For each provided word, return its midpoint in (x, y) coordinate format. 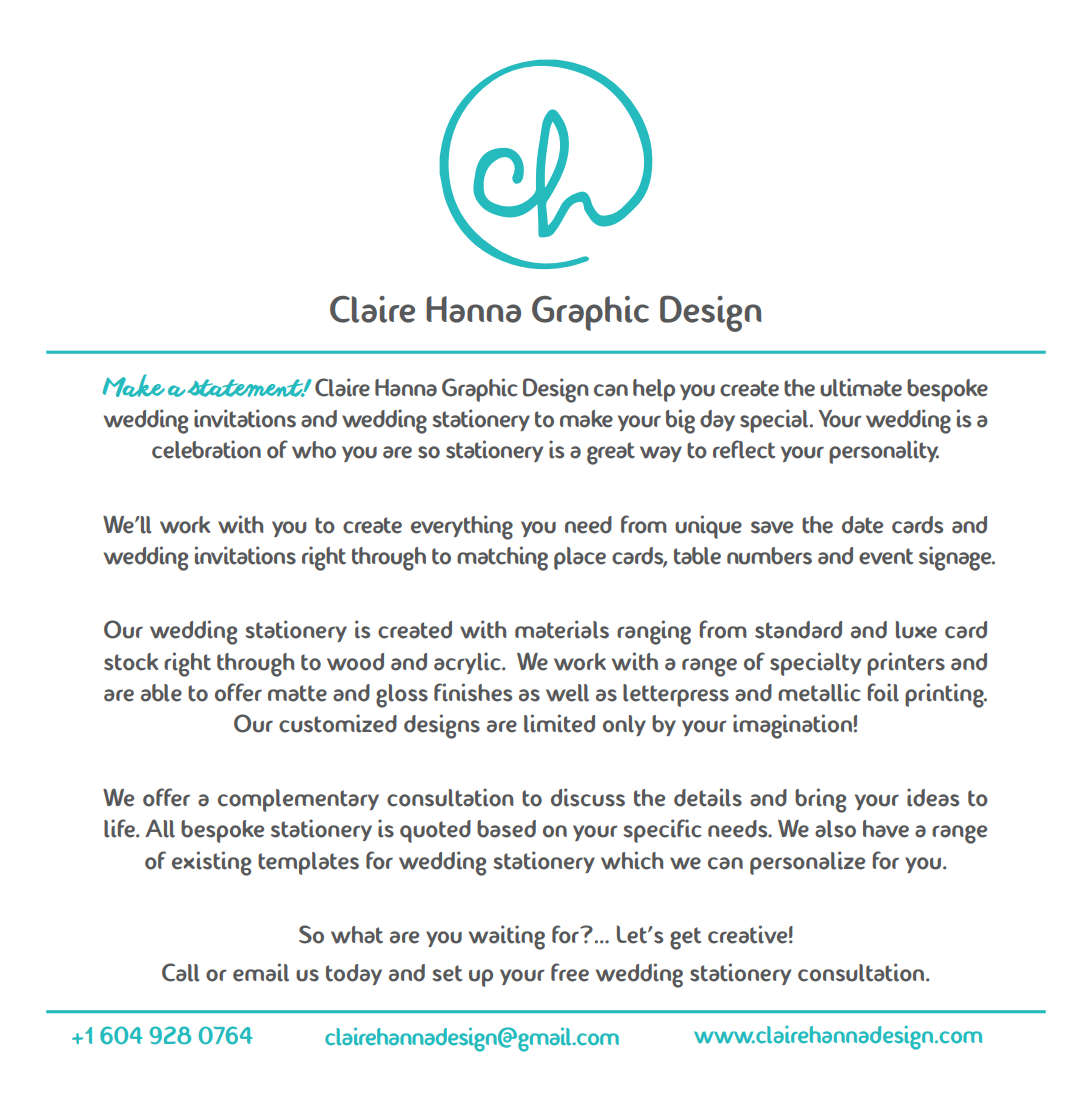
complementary (298, 800)
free (570, 972)
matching (502, 558)
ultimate (861, 387)
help (654, 390)
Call (181, 972)
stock (131, 662)
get (685, 938)
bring (820, 800)
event (886, 556)
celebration (206, 449)
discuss (588, 797)
